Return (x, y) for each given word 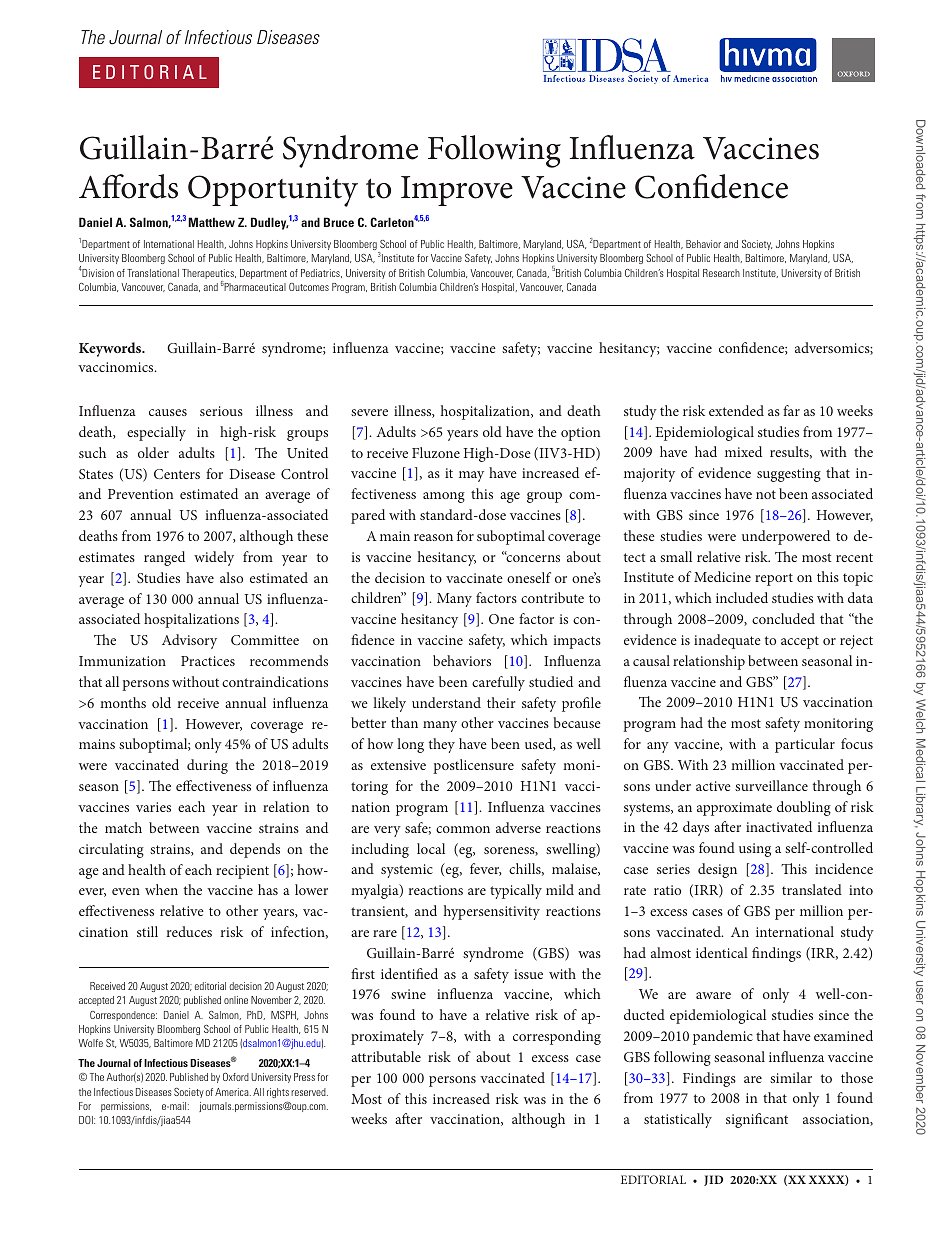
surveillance (771, 785)
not (766, 494)
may (471, 476)
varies (153, 807)
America (233, 1092)
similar (791, 1077)
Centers (177, 474)
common (463, 829)
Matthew (211, 222)
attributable (386, 1056)
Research (721, 273)
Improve (457, 191)
